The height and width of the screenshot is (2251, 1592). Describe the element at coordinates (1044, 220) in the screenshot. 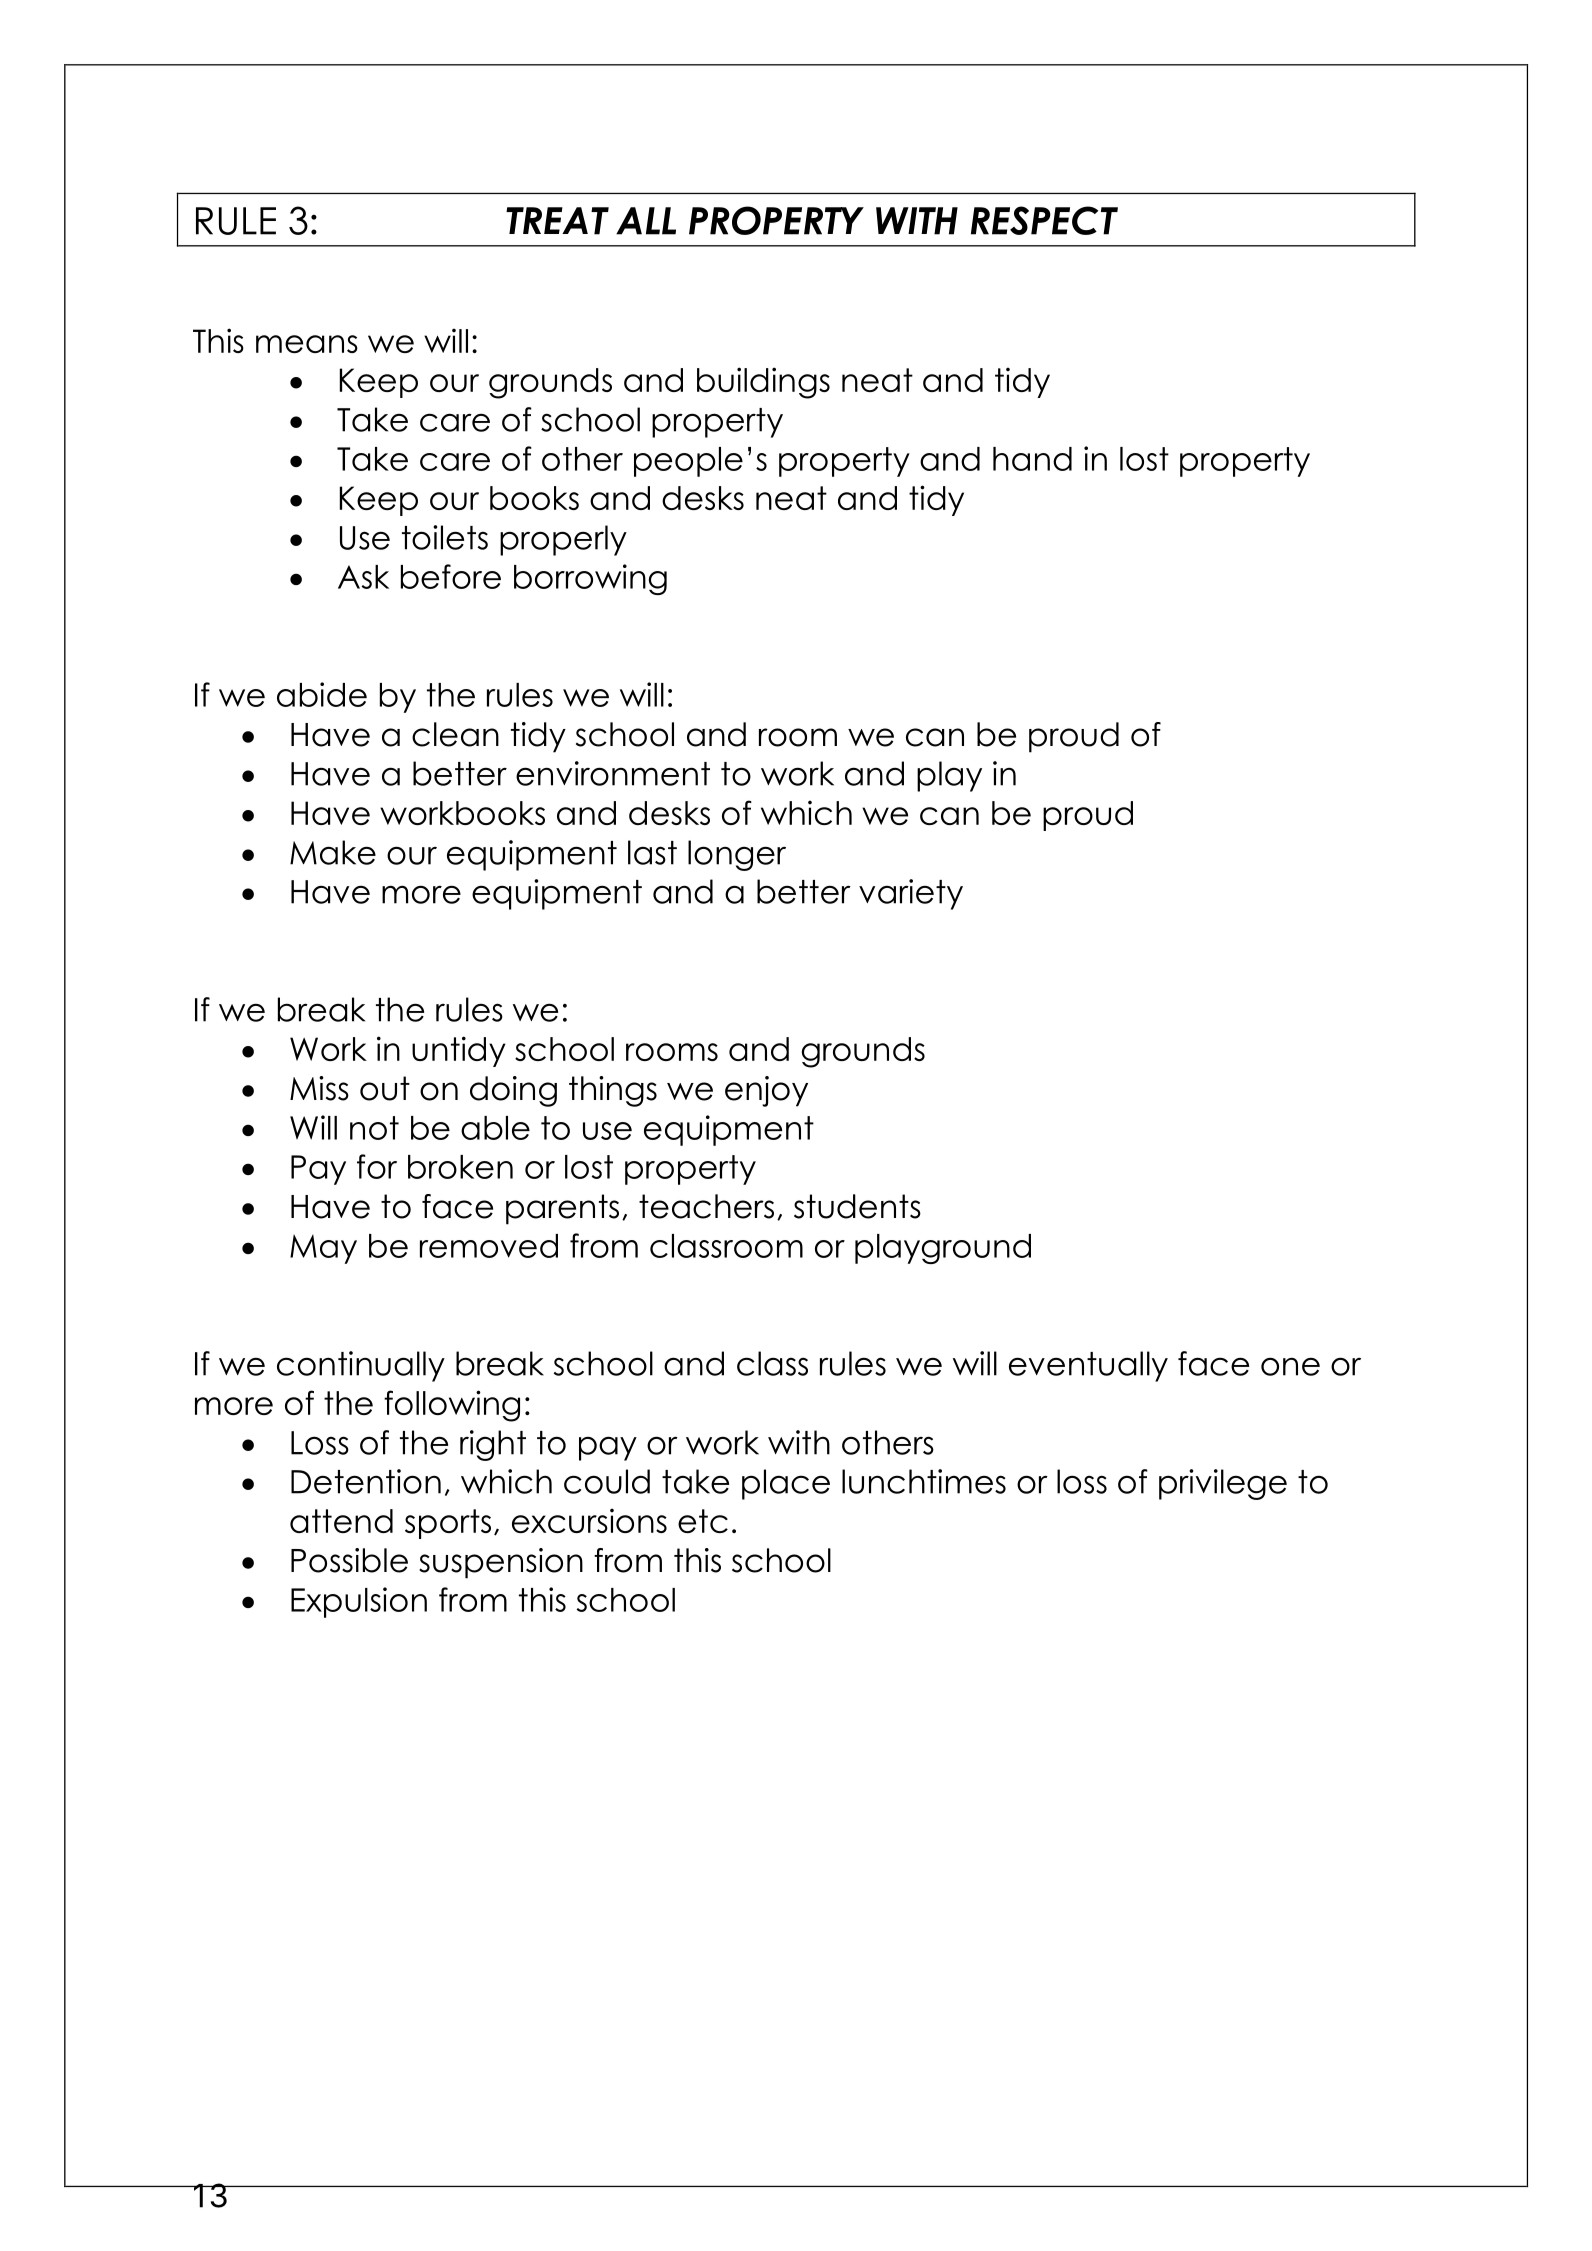

I see `RESPECT` at that location.
